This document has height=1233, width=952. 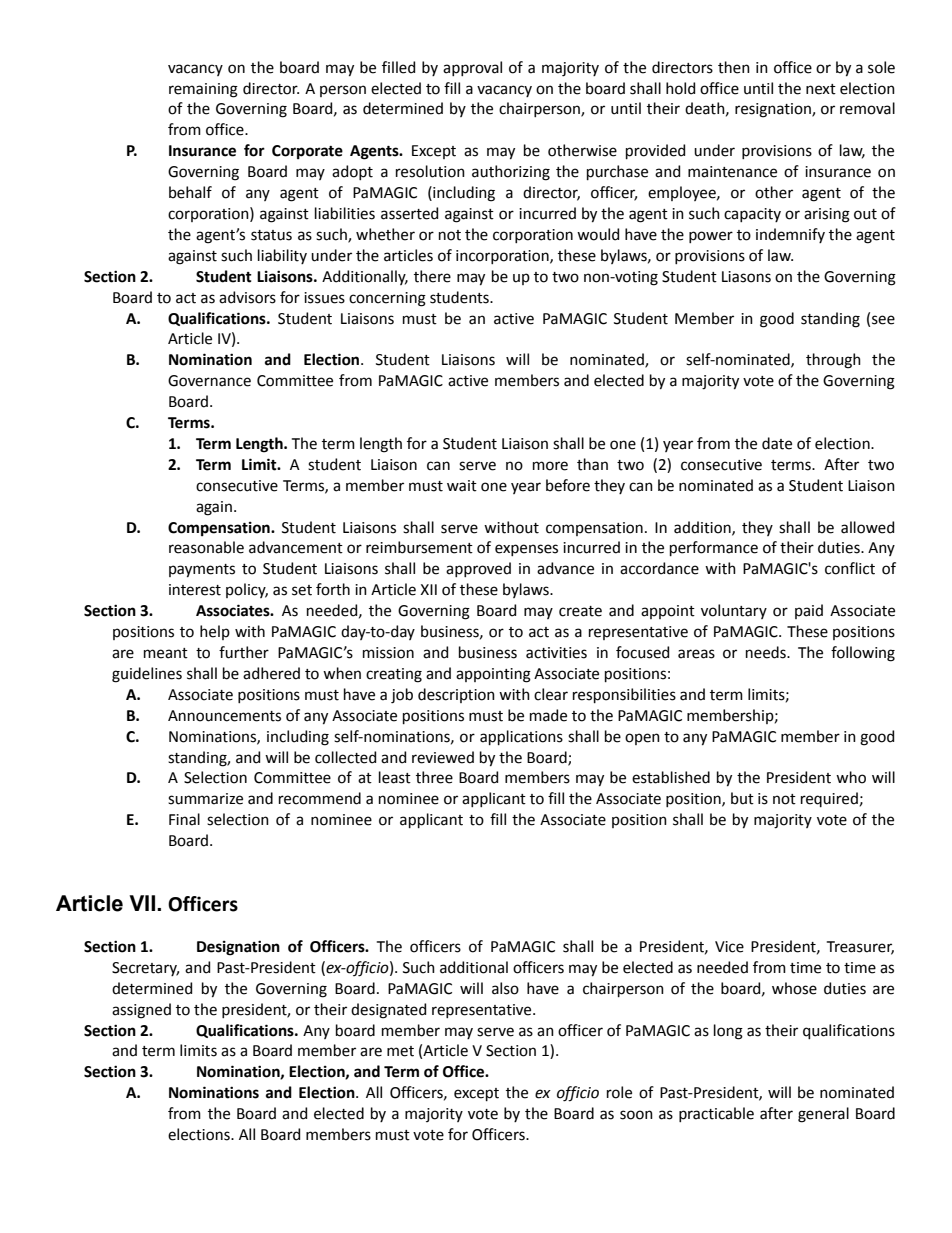 I want to click on paid, so click(x=809, y=611).
